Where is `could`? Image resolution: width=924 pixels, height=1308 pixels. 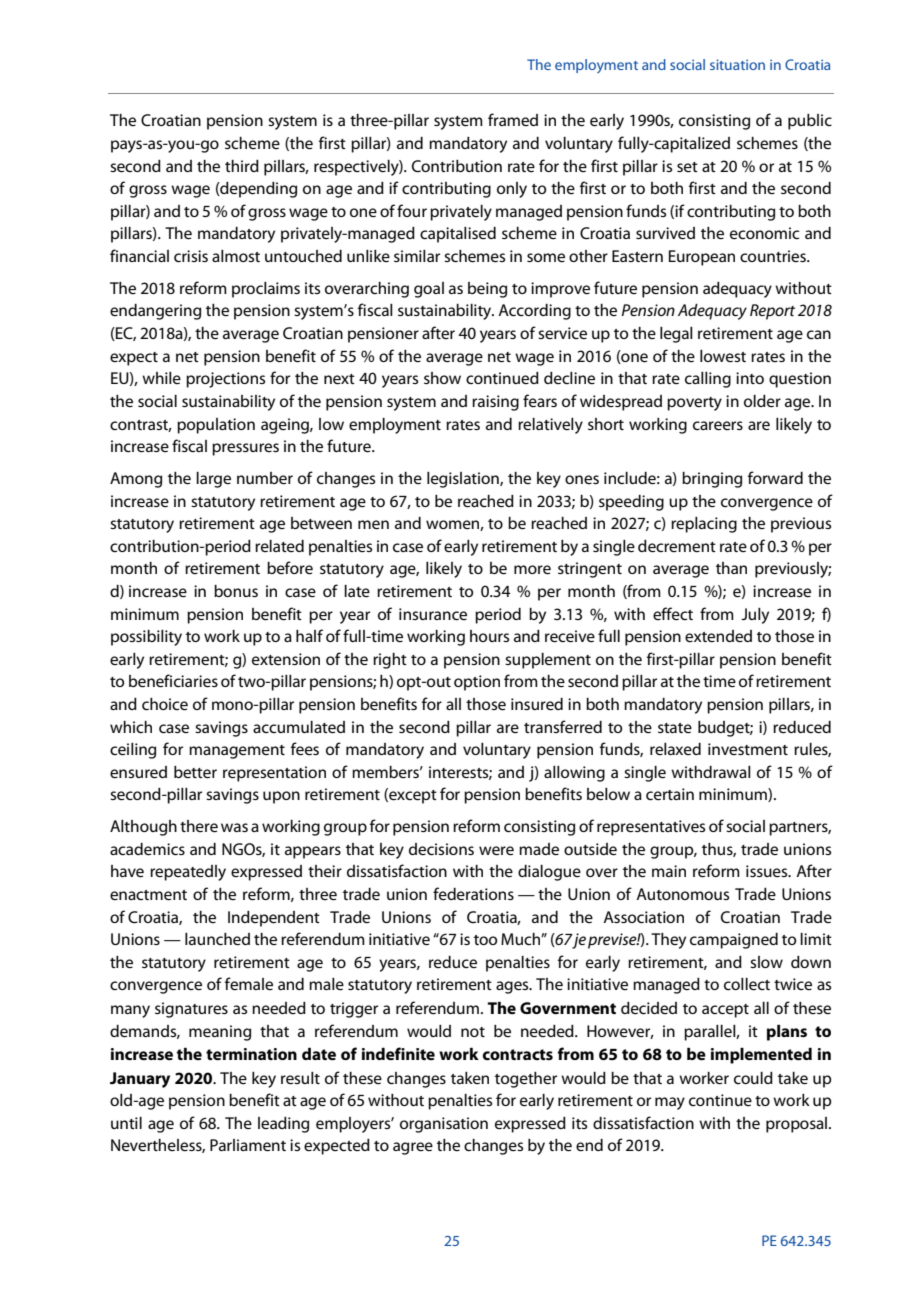
could is located at coordinates (753, 1078).
